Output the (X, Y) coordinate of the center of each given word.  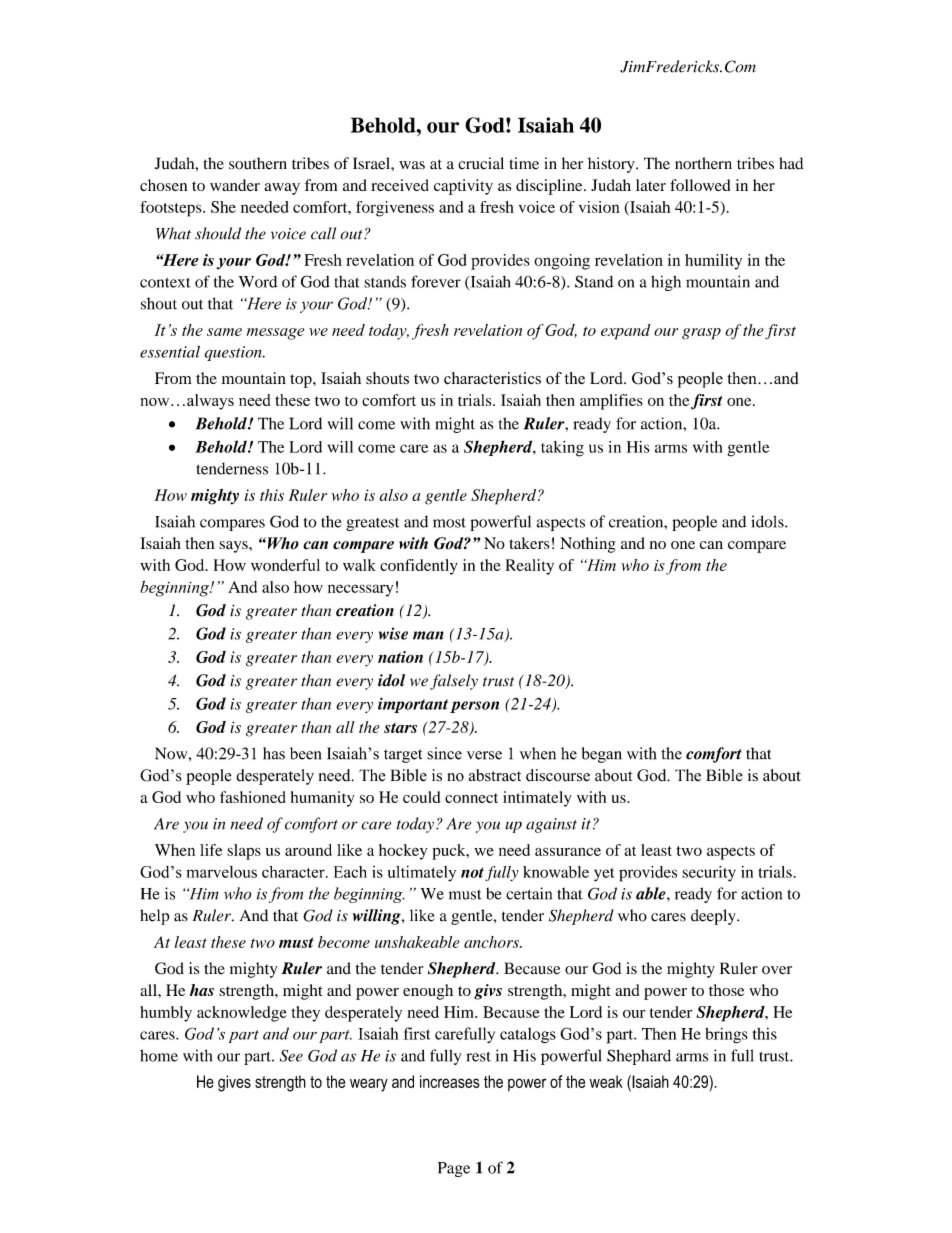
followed (700, 185)
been (305, 753)
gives (234, 1083)
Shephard (639, 1057)
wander (235, 185)
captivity (463, 187)
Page (454, 1169)
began (602, 755)
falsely (454, 682)
